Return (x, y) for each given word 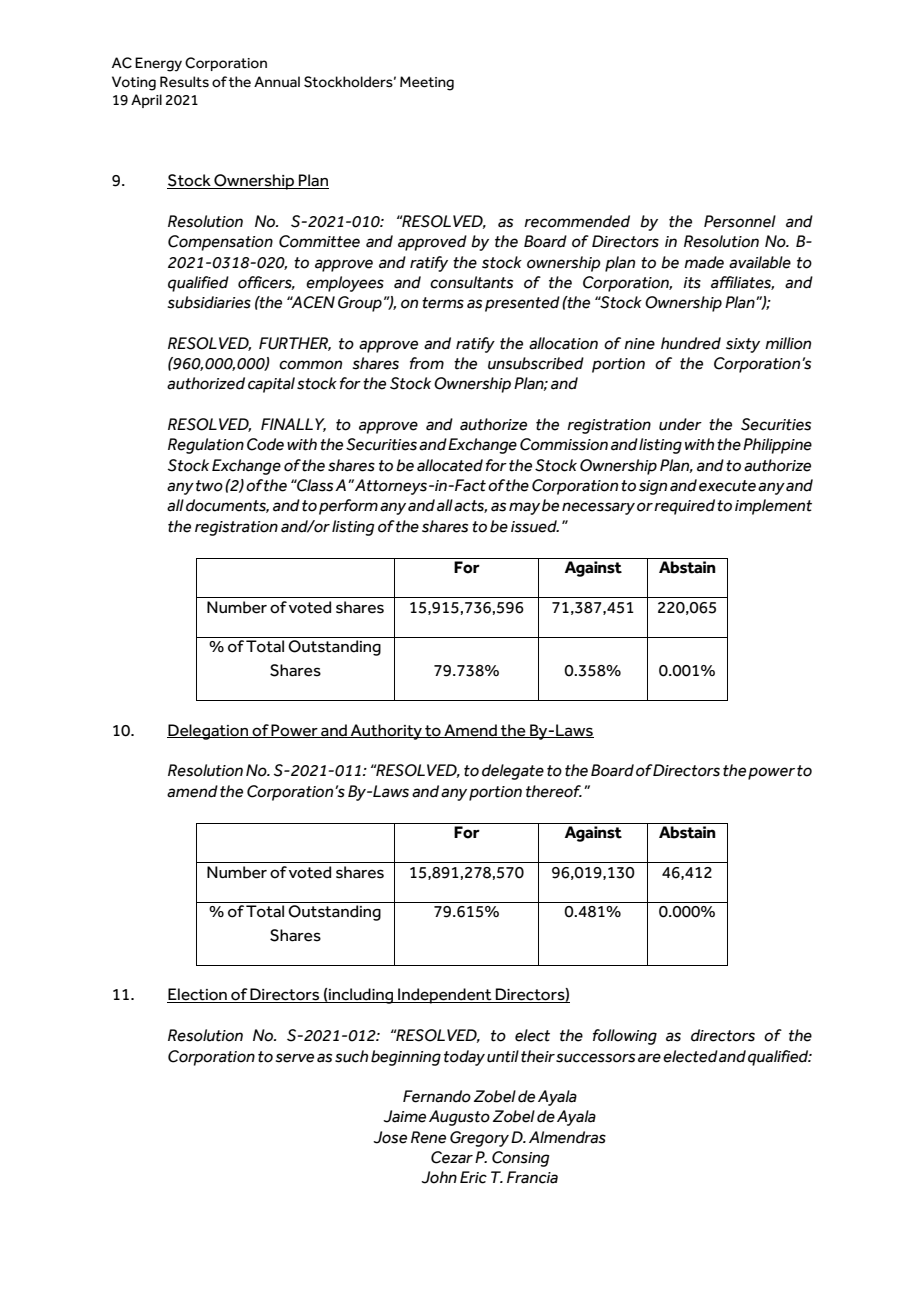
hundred (691, 343)
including (361, 996)
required (684, 507)
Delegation (208, 732)
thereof (554, 791)
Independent (445, 996)
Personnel (740, 221)
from (427, 363)
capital (271, 385)
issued (535, 526)
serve (295, 1058)
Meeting (427, 83)
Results (184, 82)
